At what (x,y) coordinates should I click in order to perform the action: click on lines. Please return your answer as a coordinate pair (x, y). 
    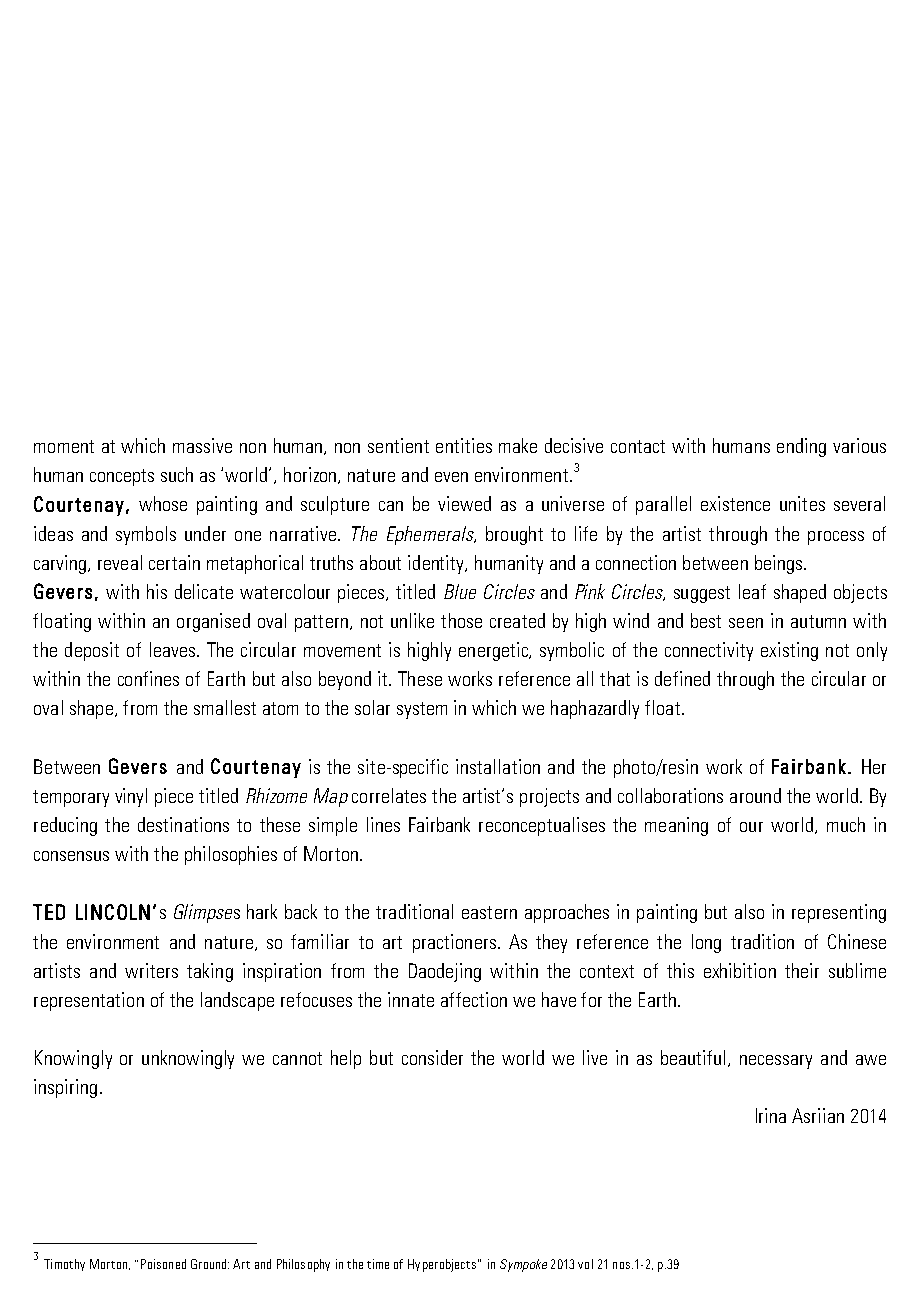
    Looking at the image, I should click on (383, 824).
